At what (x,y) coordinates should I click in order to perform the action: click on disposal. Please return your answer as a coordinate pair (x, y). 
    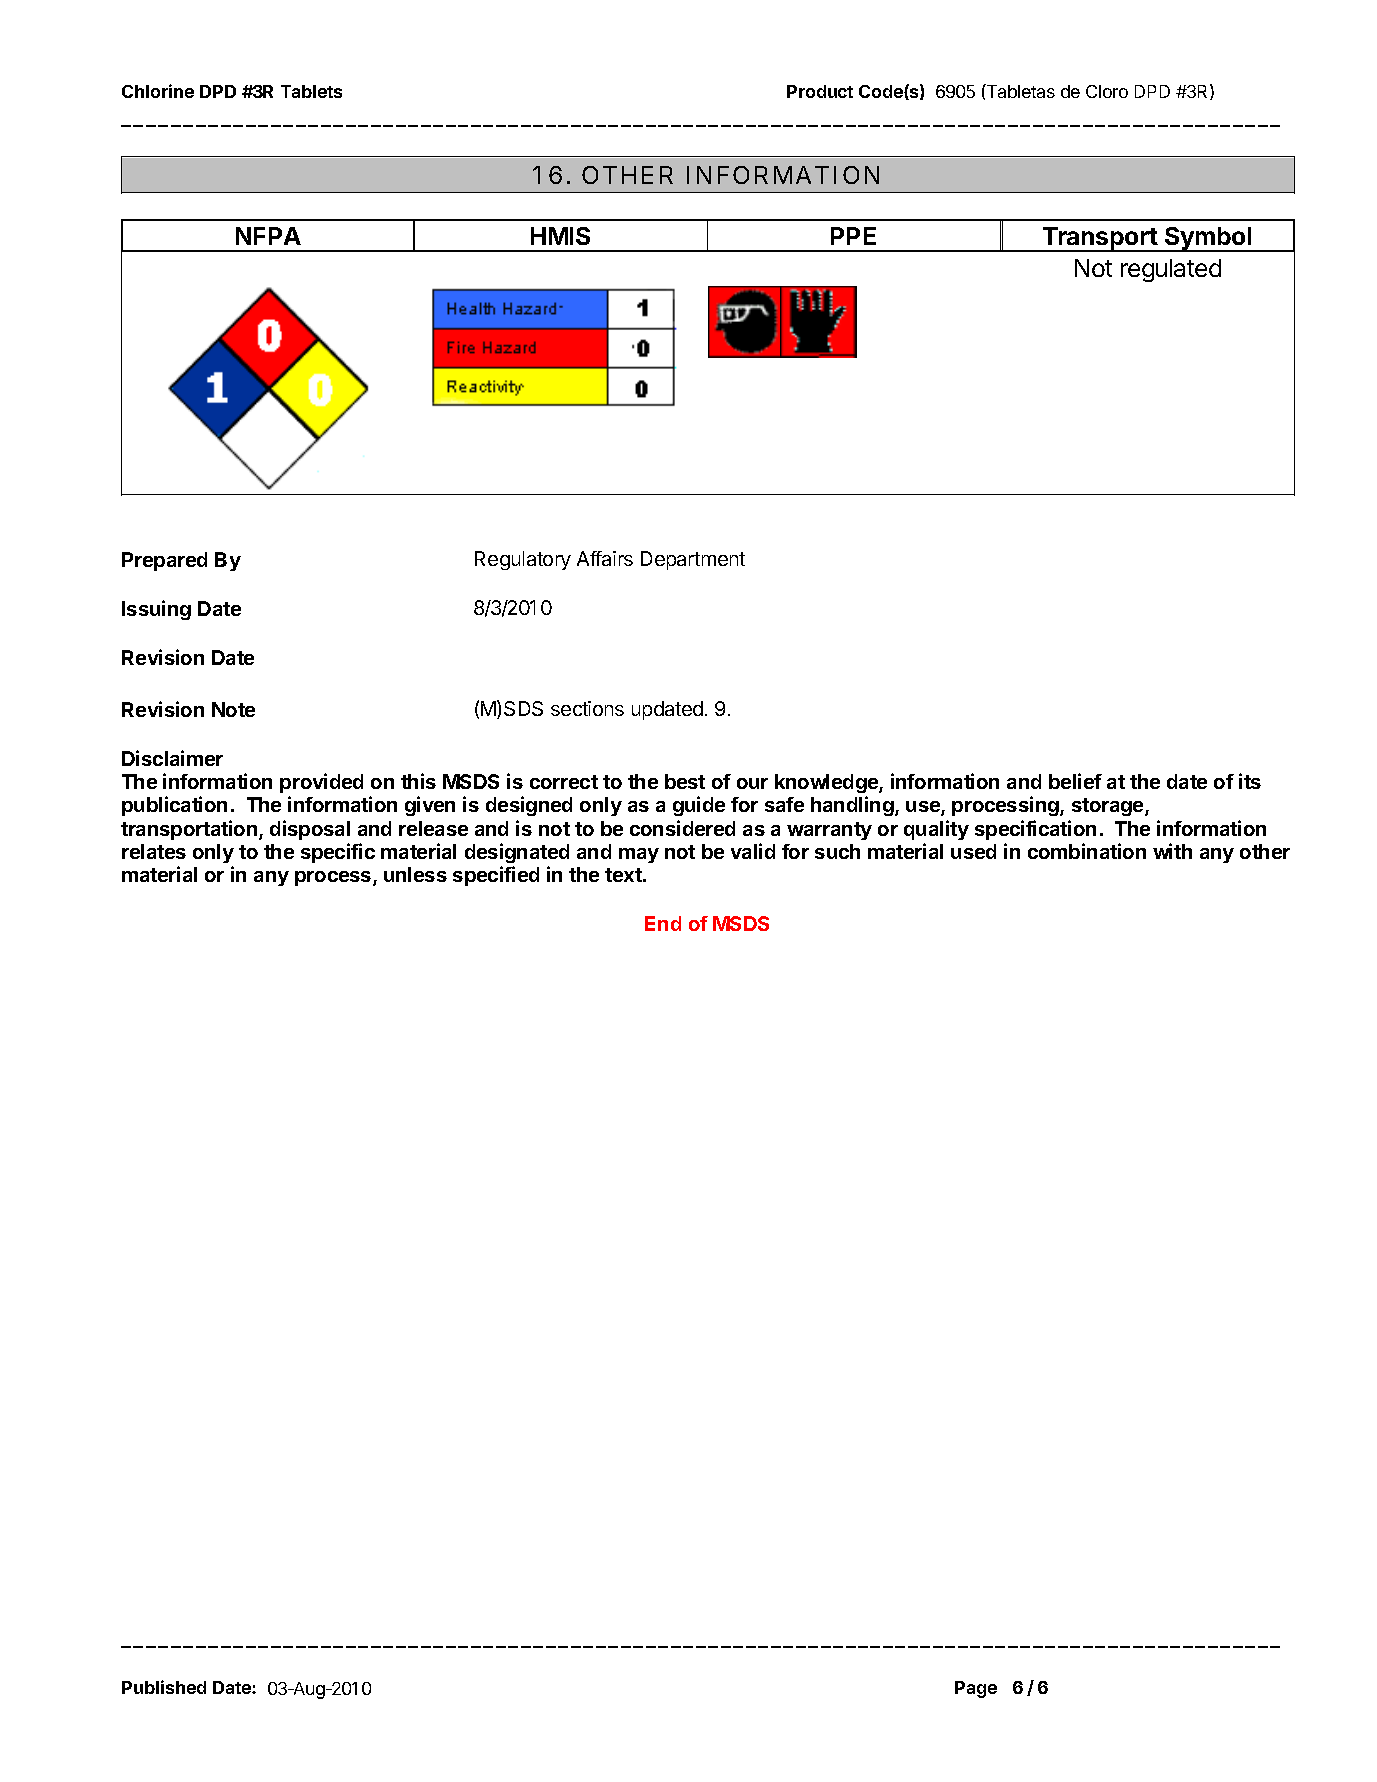
    Looking at the image, I should click on (310, 830).
